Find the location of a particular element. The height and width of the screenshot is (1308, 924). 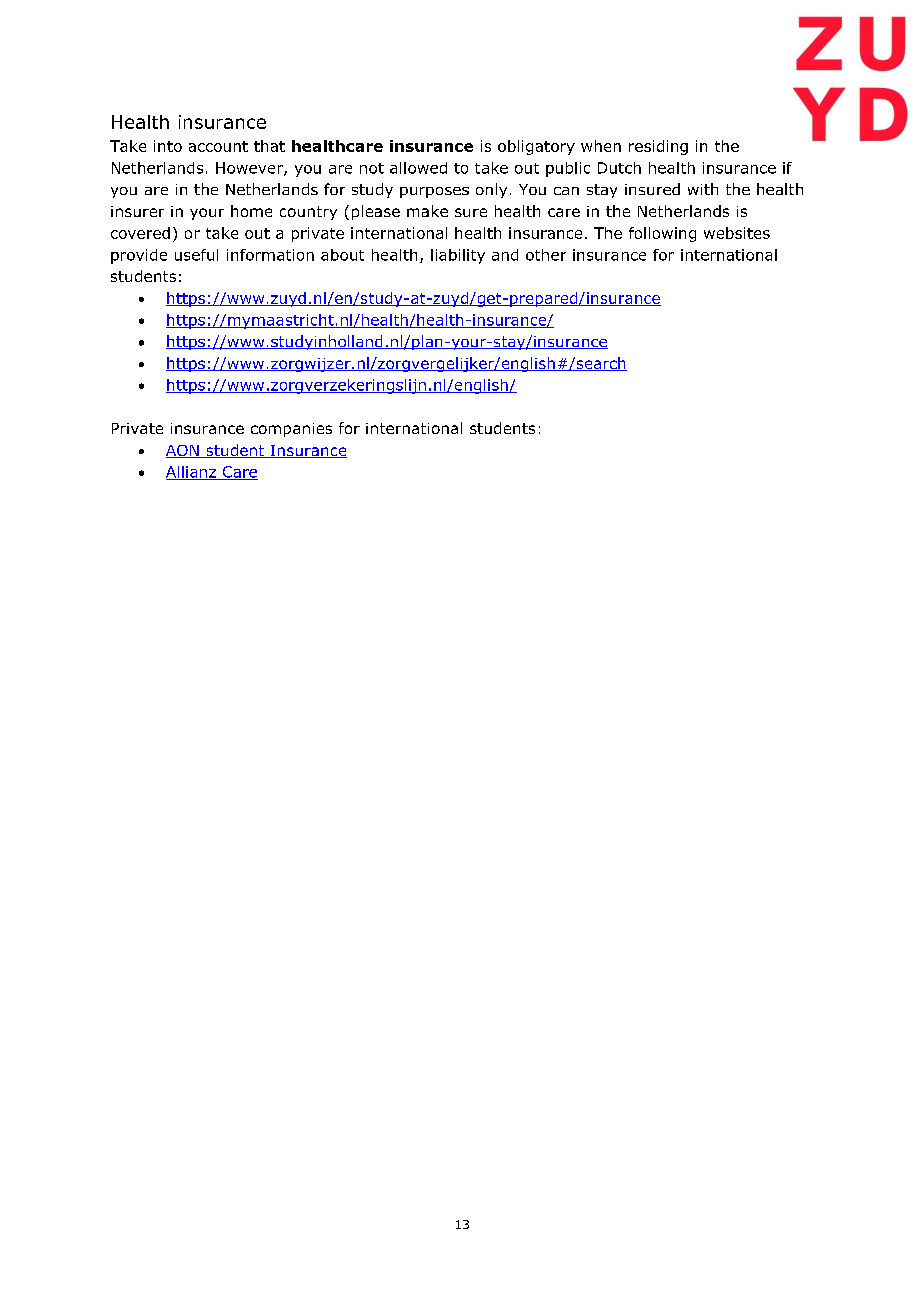

liability is located at coordinates (458, 256).
